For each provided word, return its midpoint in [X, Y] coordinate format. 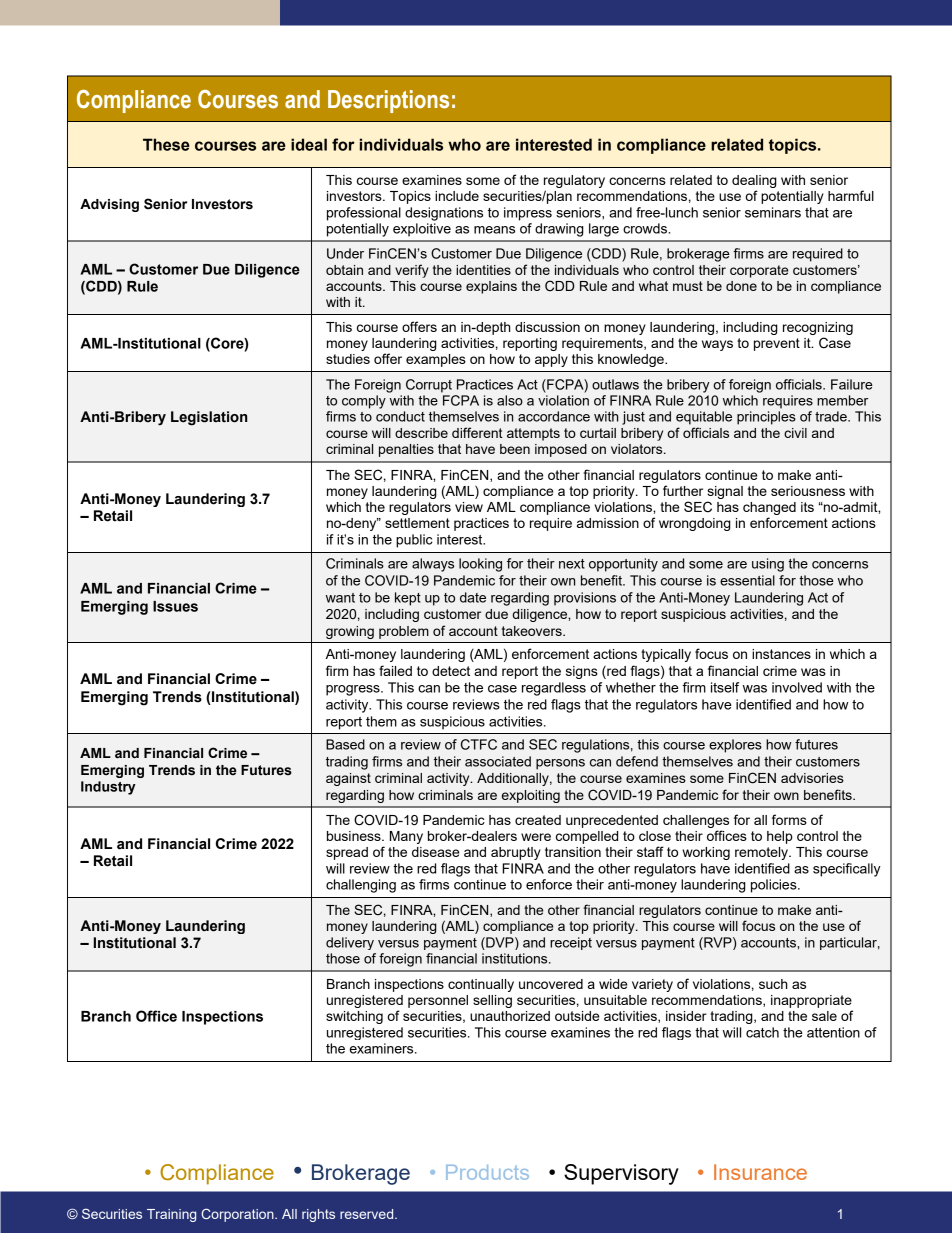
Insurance [760, 1172]
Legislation [209, 418]
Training [171, 1215]
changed [769, 510]
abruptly [516, 853]
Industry [108, 788]
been [515, 449]
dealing [754, 181]
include [457, 196]
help [780, 837]
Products [487, 1172]
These [166, 144]
